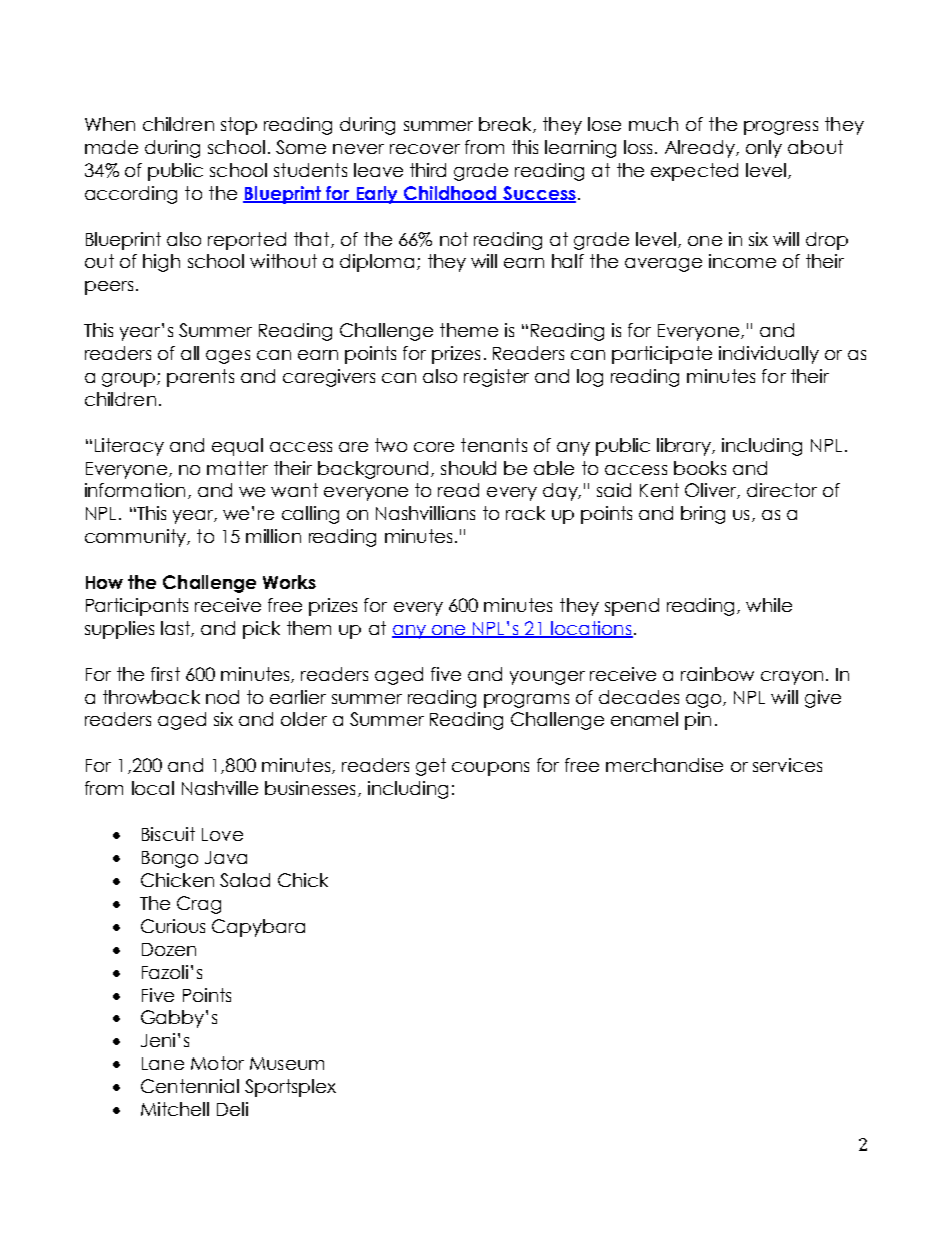 This image has width=952, height=1233. What do you see at coordinates (769, 605) in the image?
I see `while` at bounding box center [769, 605].
